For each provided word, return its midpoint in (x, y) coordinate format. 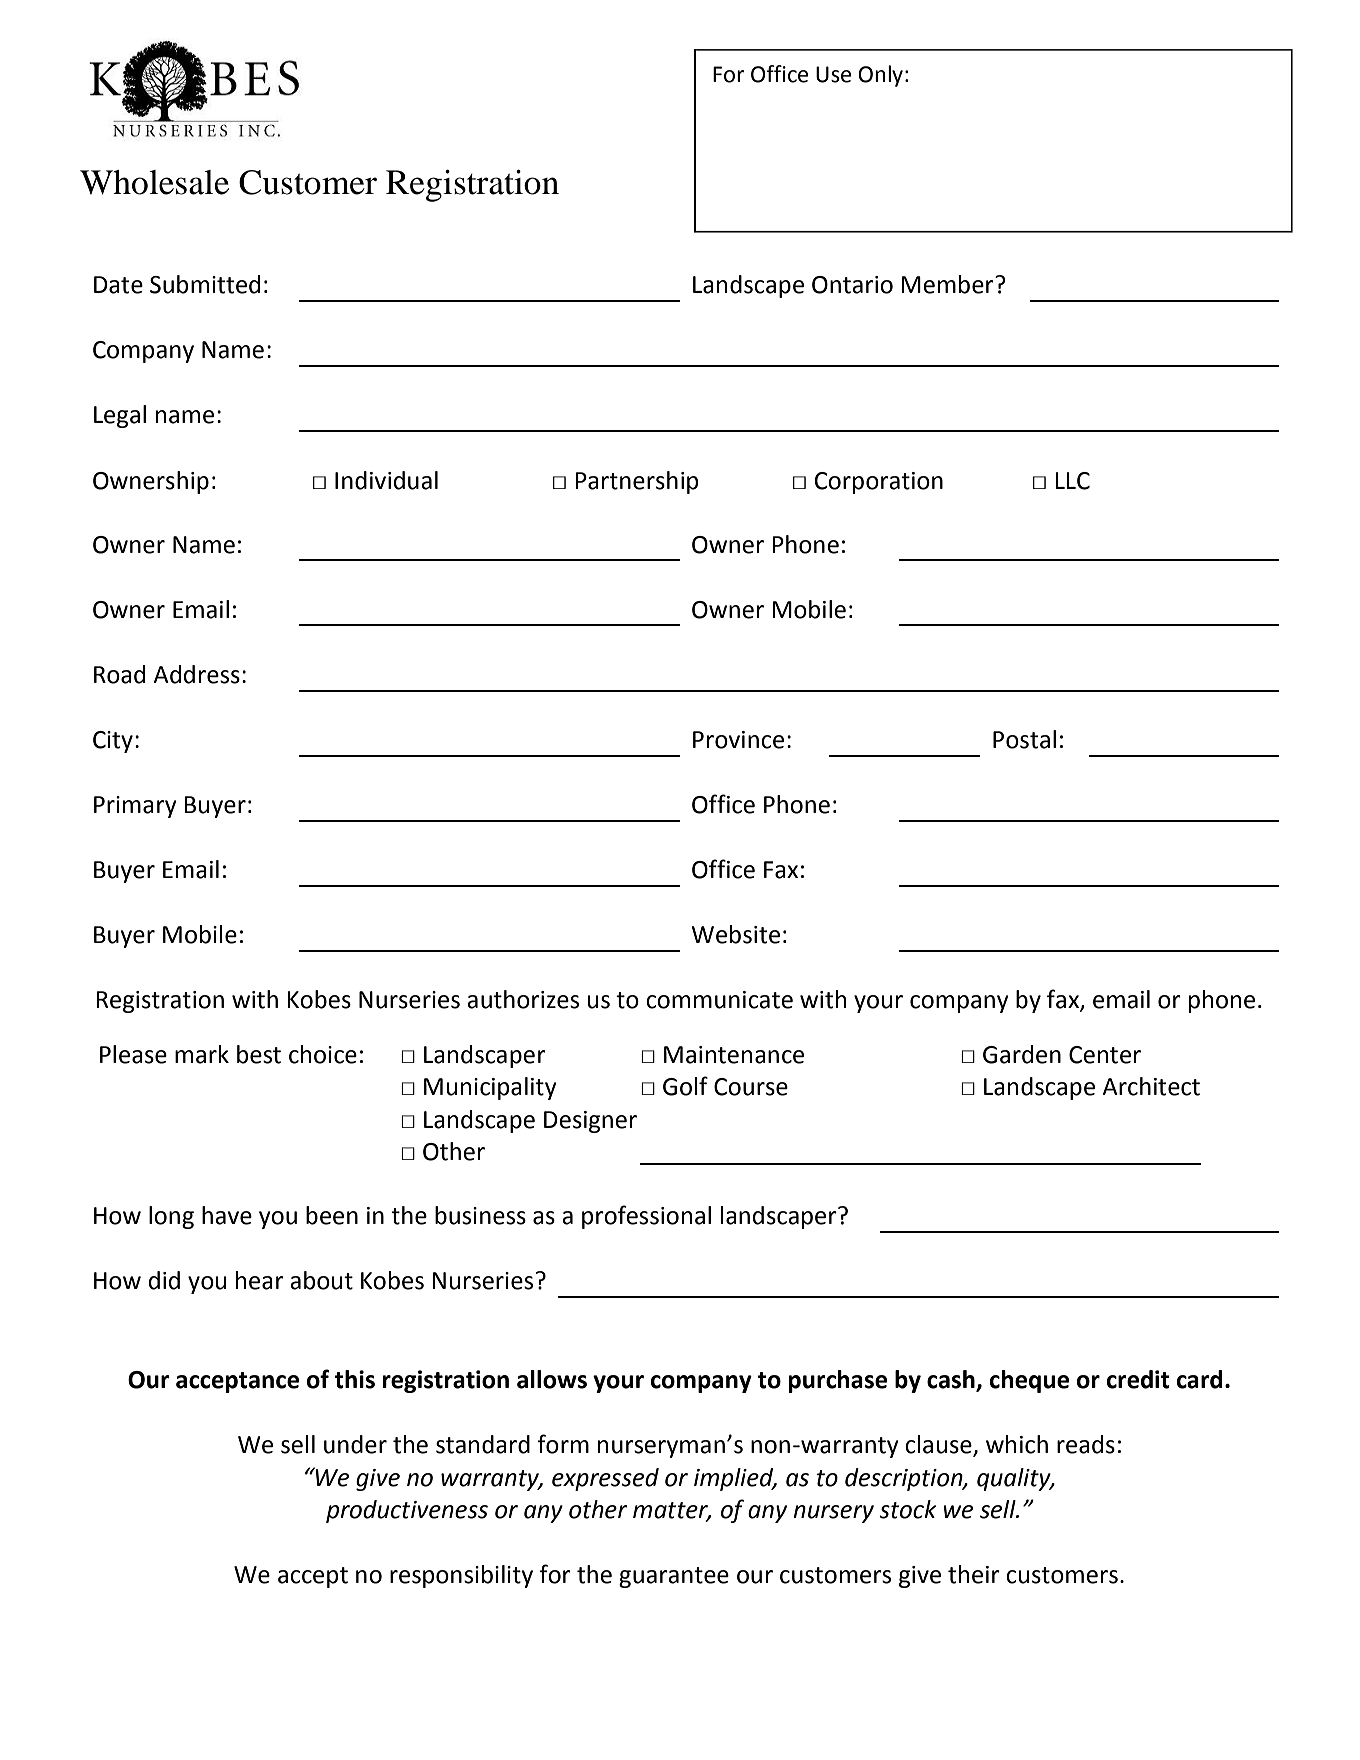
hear (260, 1280)
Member (948, 284)
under (355, 1444)
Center (1105, 1055)
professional (646, 1217)
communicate (719, 1000)
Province (738, 740)
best (259, 1054)
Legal (120, 416)
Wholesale (154, 182)
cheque (1029, 1381)
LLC (1072, 481)
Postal (1024, 739)
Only (880, 76)
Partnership (637, 482)
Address (196, 674)
